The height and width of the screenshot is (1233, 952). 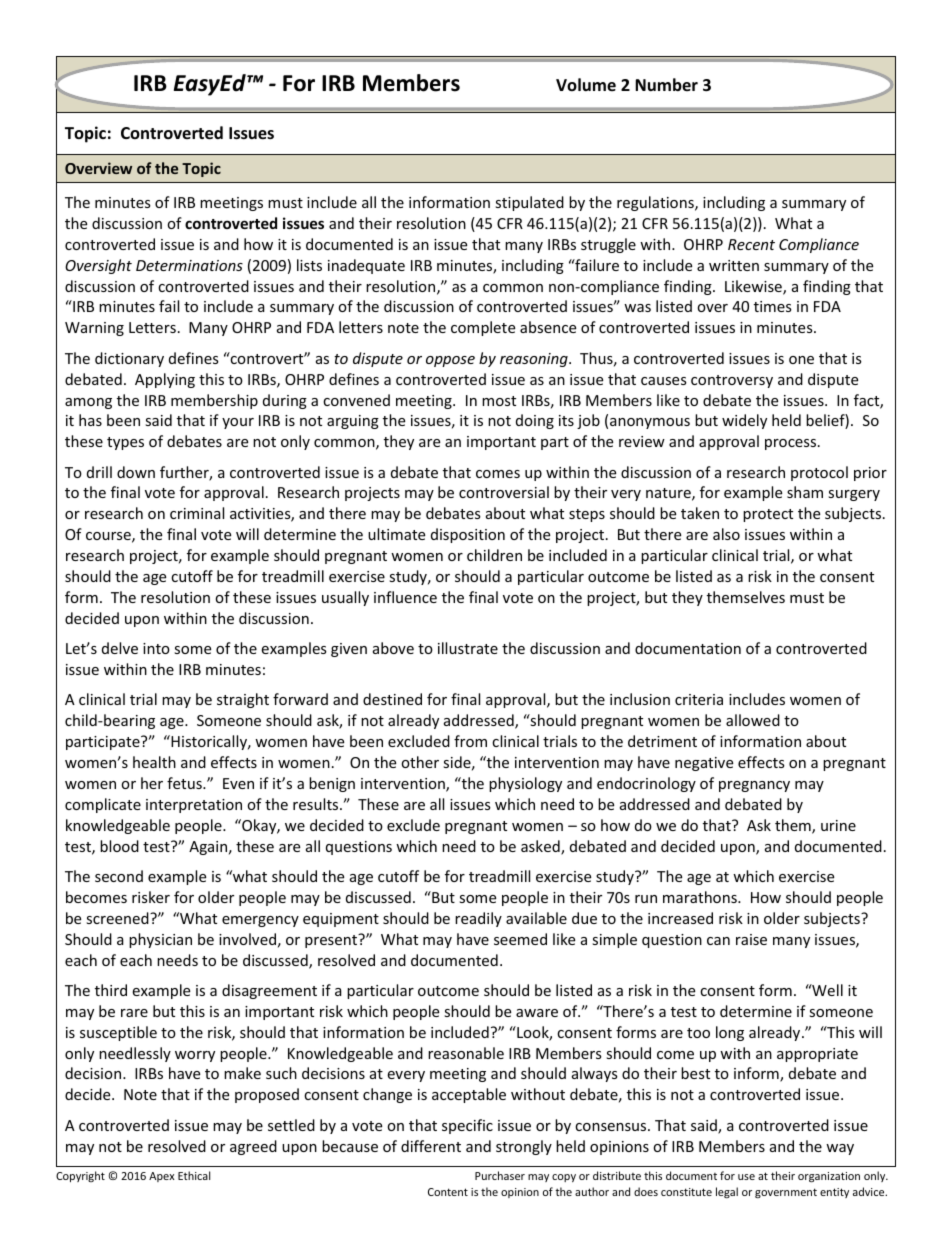 What do you see at coordinates (586, 84) in the screenshot?
I see `Volume` at bounding box center [586, 84].
